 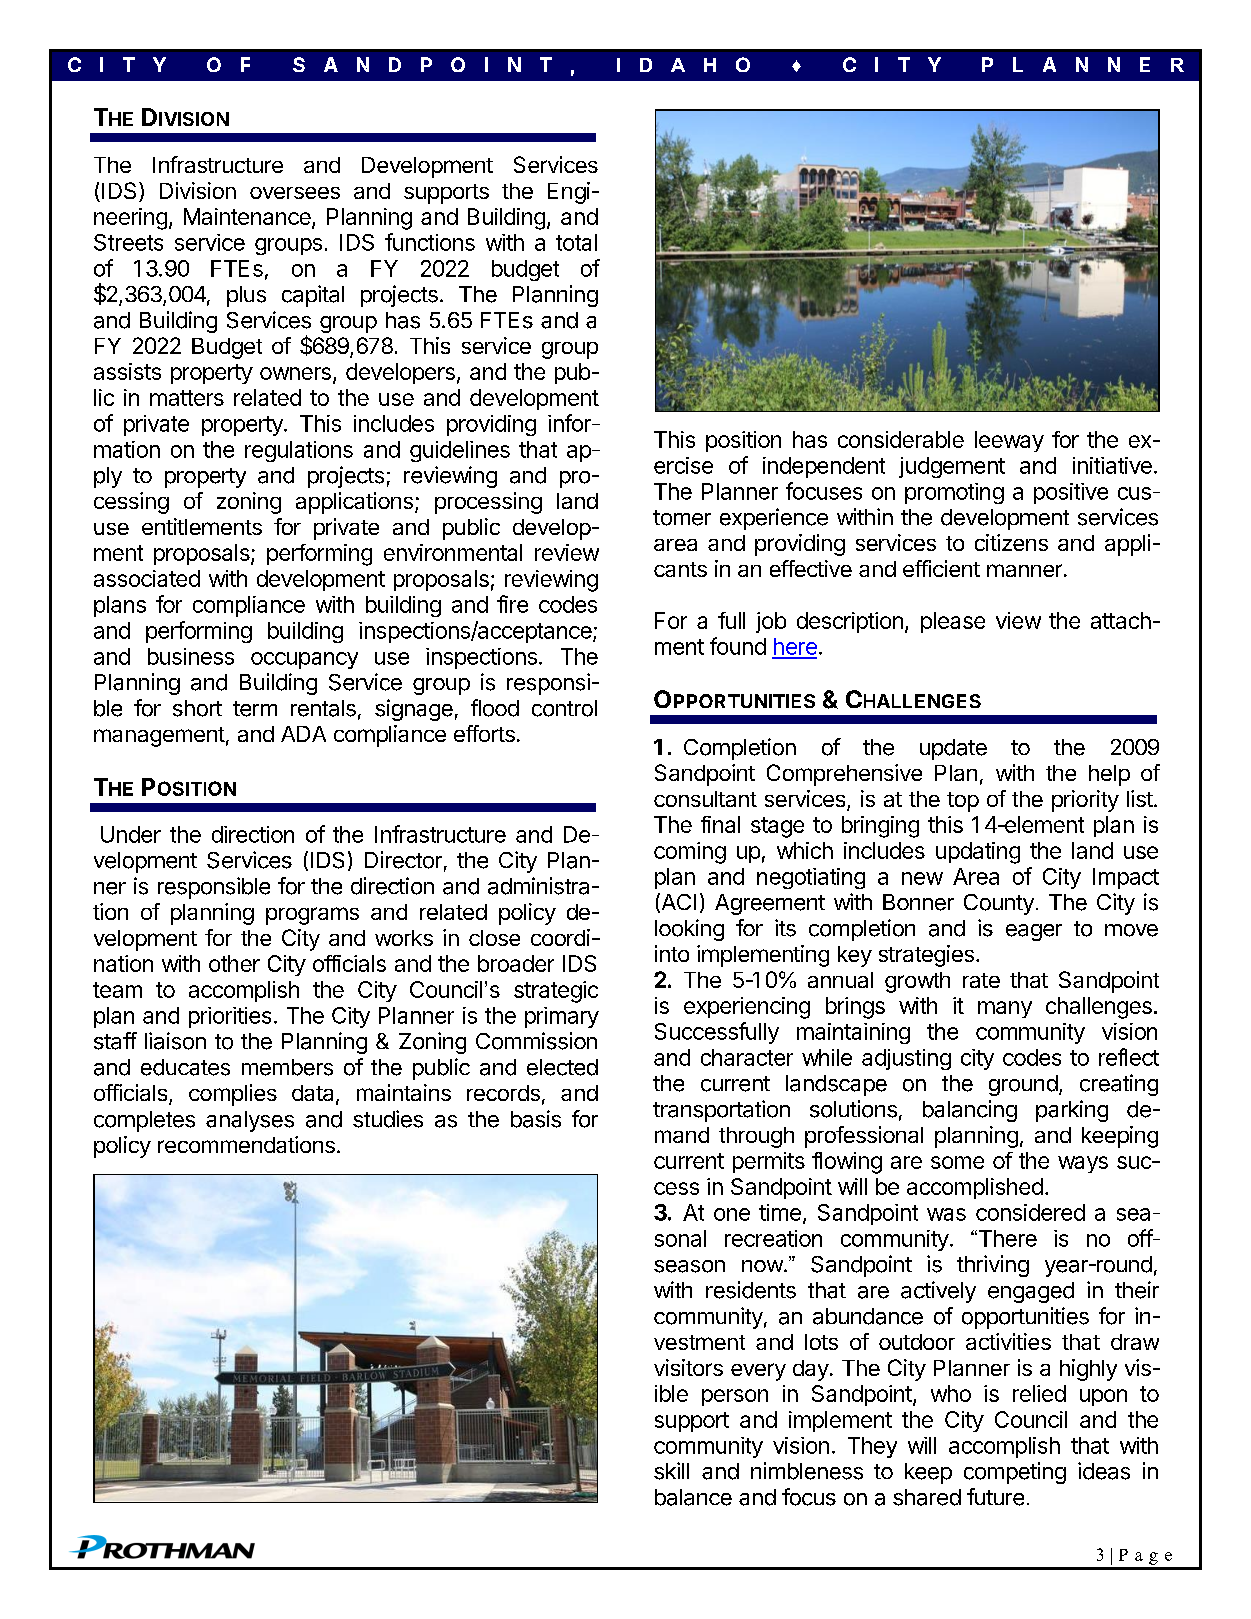 What do you see at coordinates (536, 1119) in the document?
I see `basis` at bounding box center [536, 1119].
